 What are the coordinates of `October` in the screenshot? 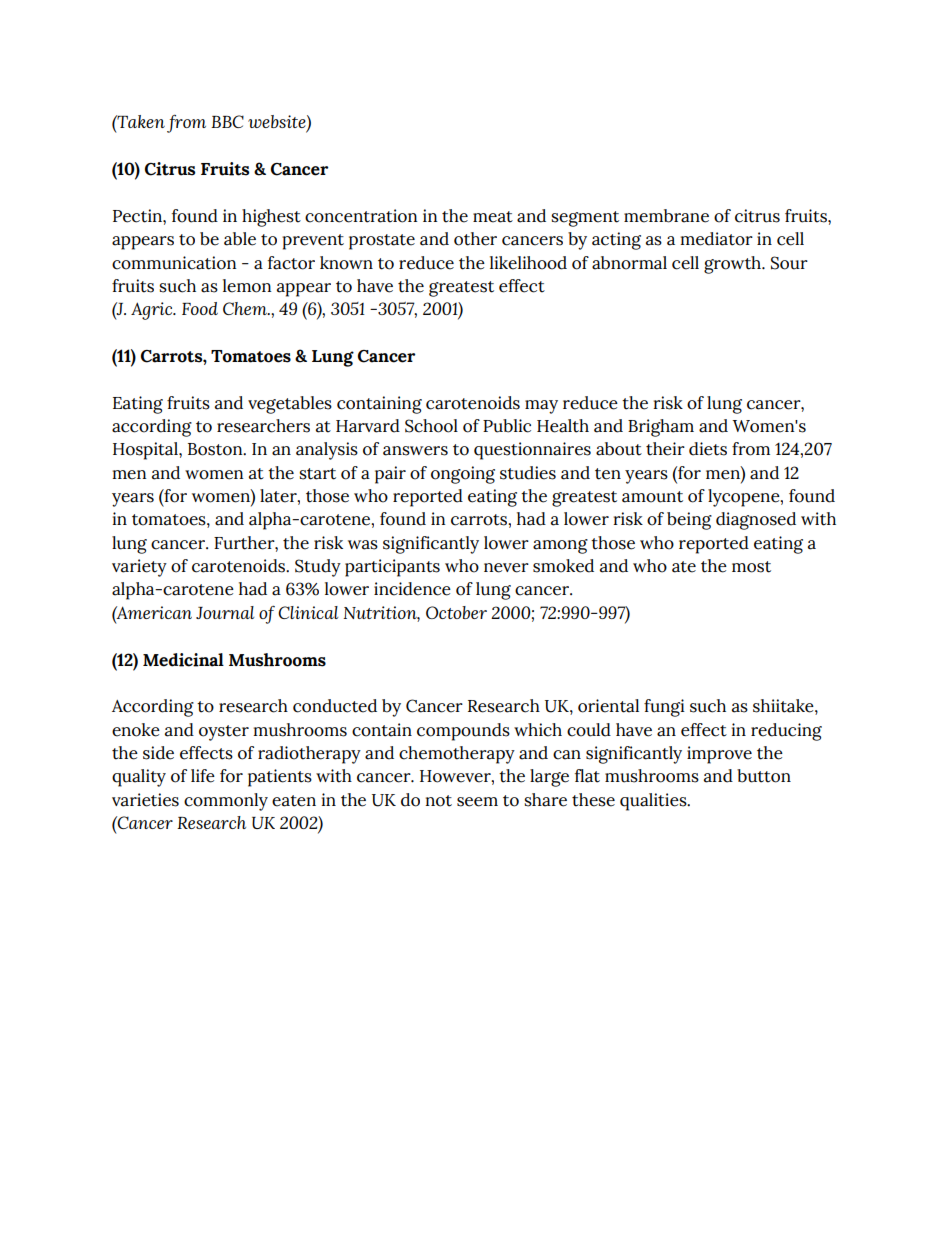 It's located at (456, 612).
